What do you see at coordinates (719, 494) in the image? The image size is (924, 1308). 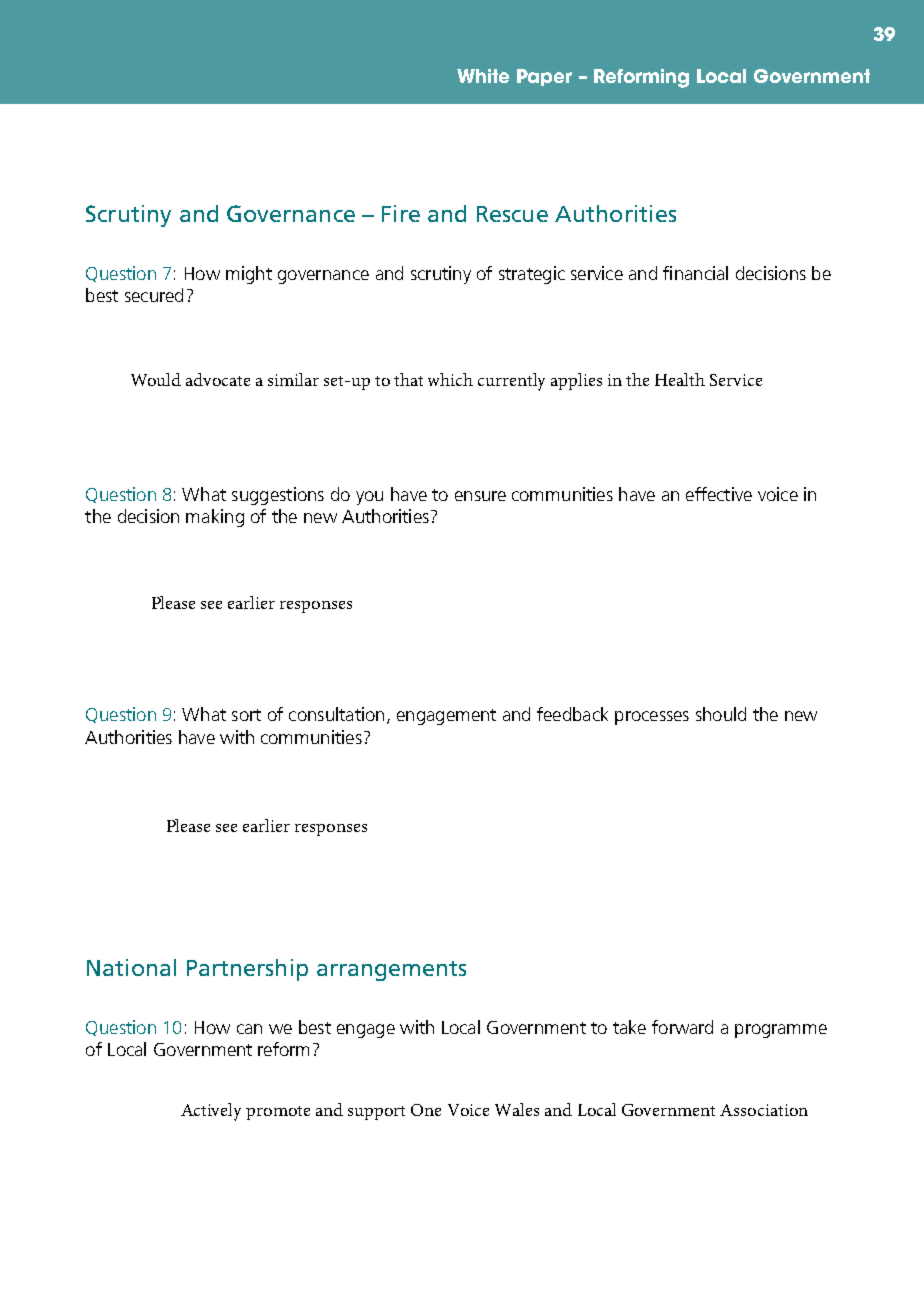 I see `effective` at bounding box center [719, 494].
